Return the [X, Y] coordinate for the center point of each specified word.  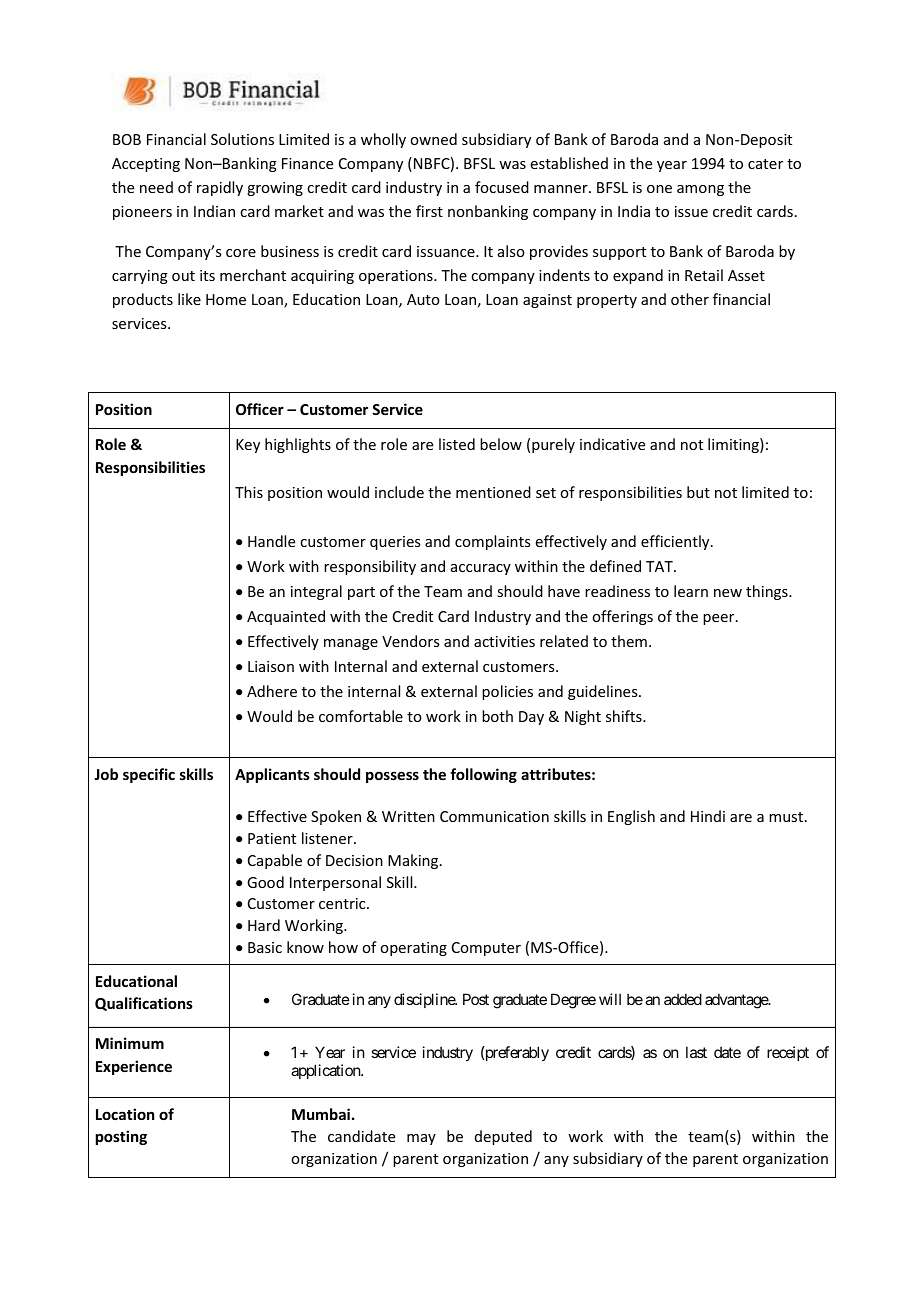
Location [125, 1114]
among [700, 190]
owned [433, 139]
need [156, 187]
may [421, 1139]
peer [720, 619]
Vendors [410, 641]
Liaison [271, 666]
